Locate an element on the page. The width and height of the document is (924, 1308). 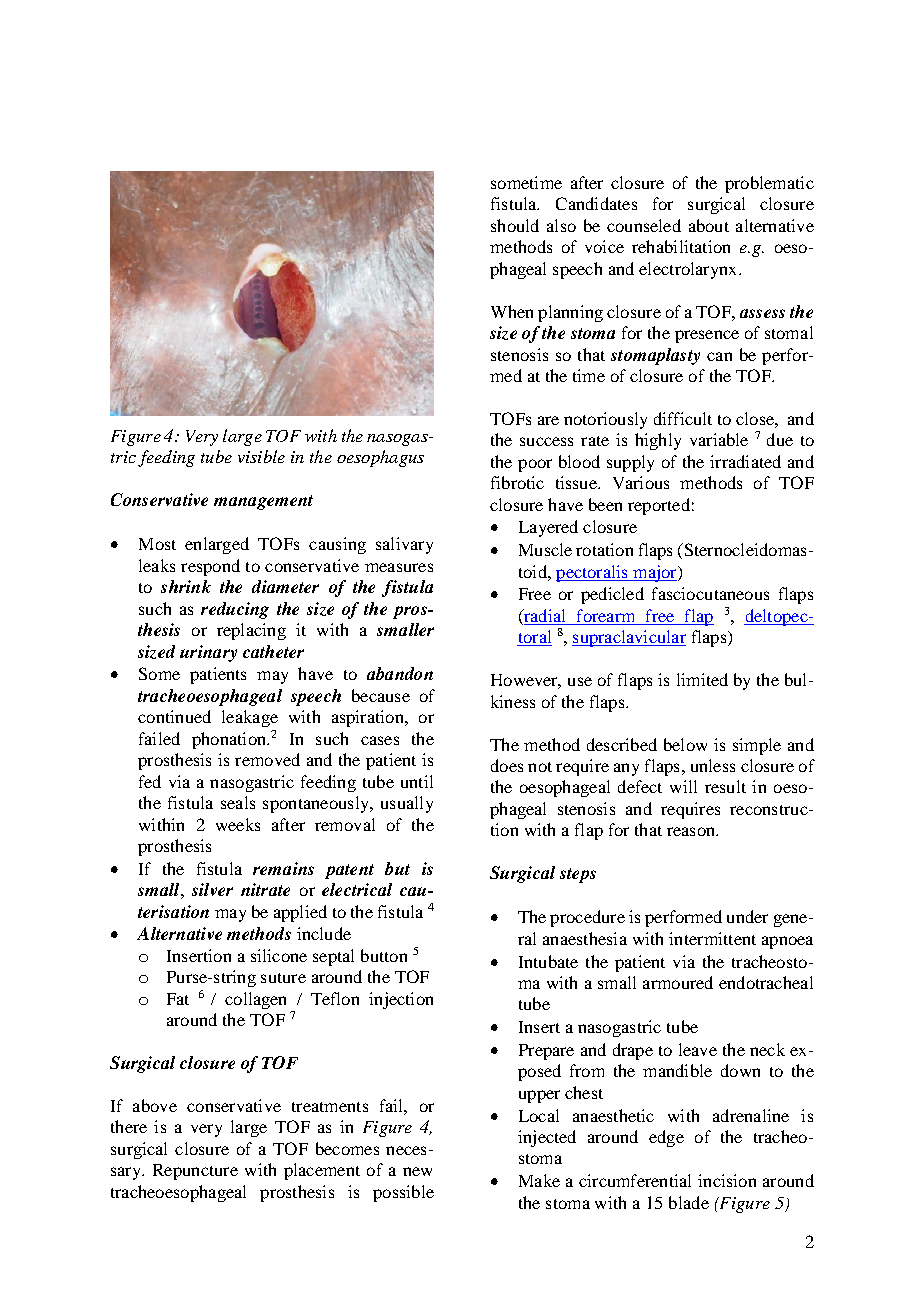
difficult is located at coordinates (683, 418).
